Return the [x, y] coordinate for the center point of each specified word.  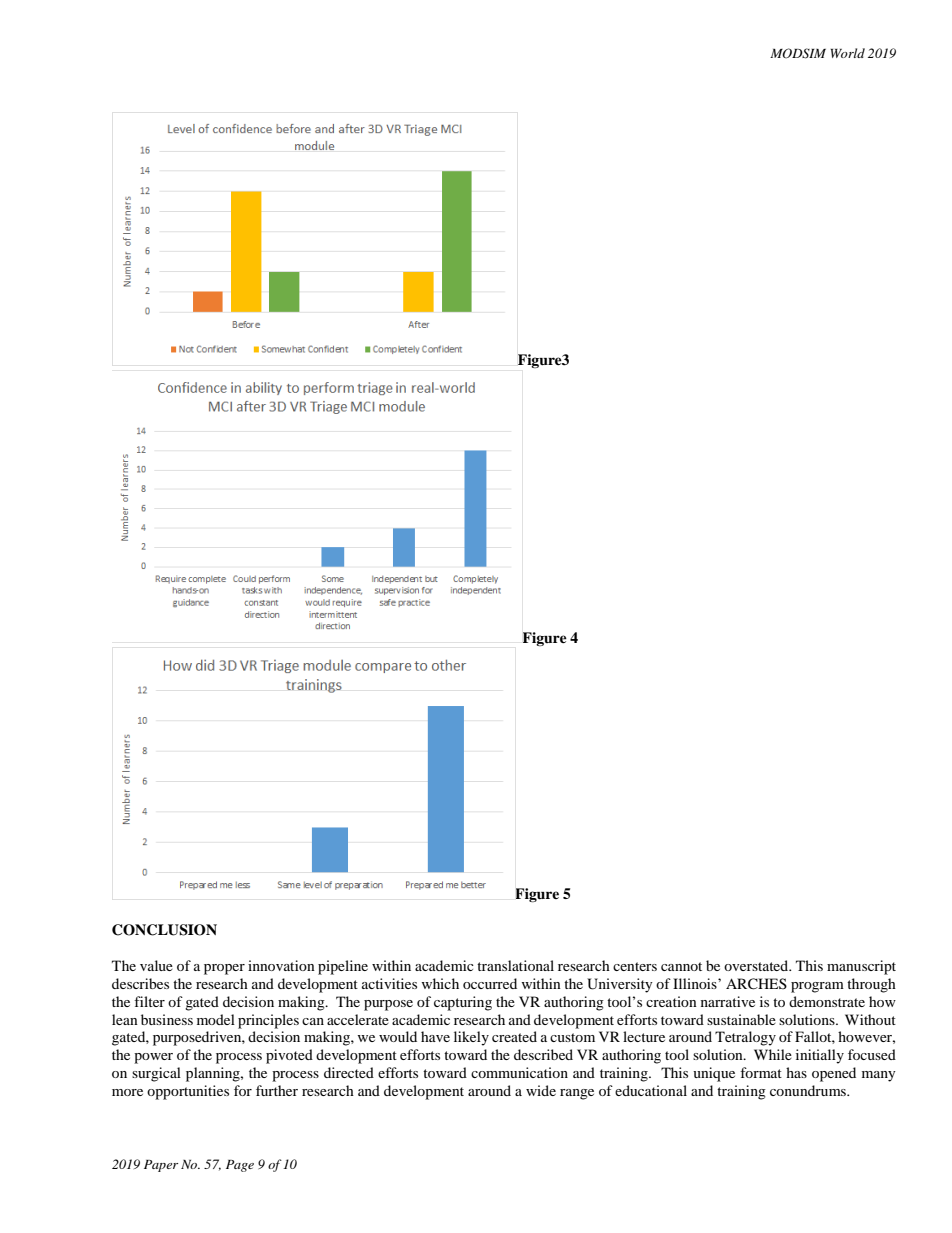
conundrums [809, 1090]
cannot [681, 966]
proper [224, 969]
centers [635, 966]
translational [515, 965]
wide [541, 1090]
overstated [757, 965]
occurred [490, 983]
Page [240, 1166]
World [847, 53]
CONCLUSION [164, 930]
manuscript [861, 967]
